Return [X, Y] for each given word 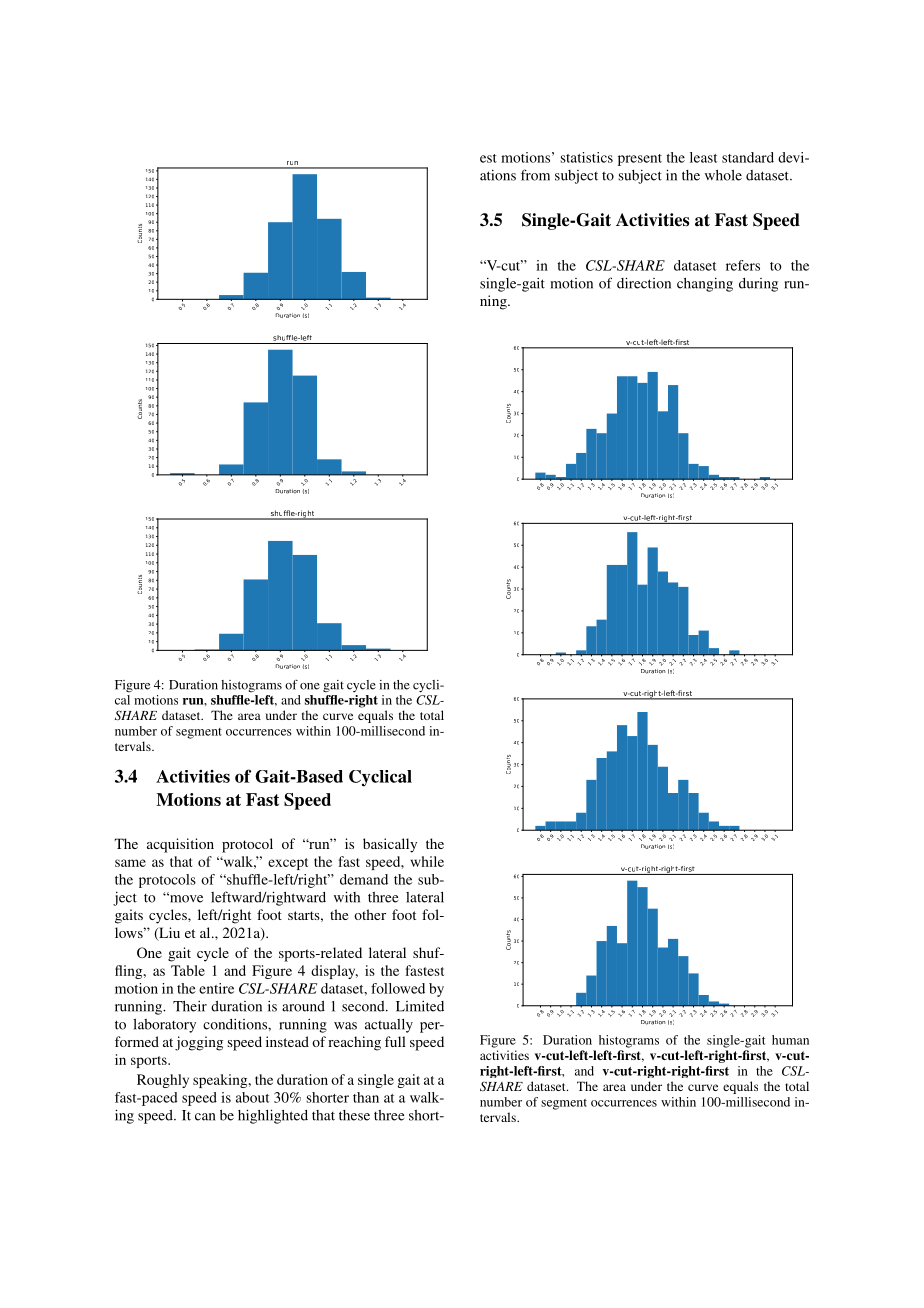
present [640, 160]
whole [723, 175]
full [395, 1041]
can [205, 1117]
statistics [586, 157]
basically [390, 845]
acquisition [180, 845]
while [427, 861]
